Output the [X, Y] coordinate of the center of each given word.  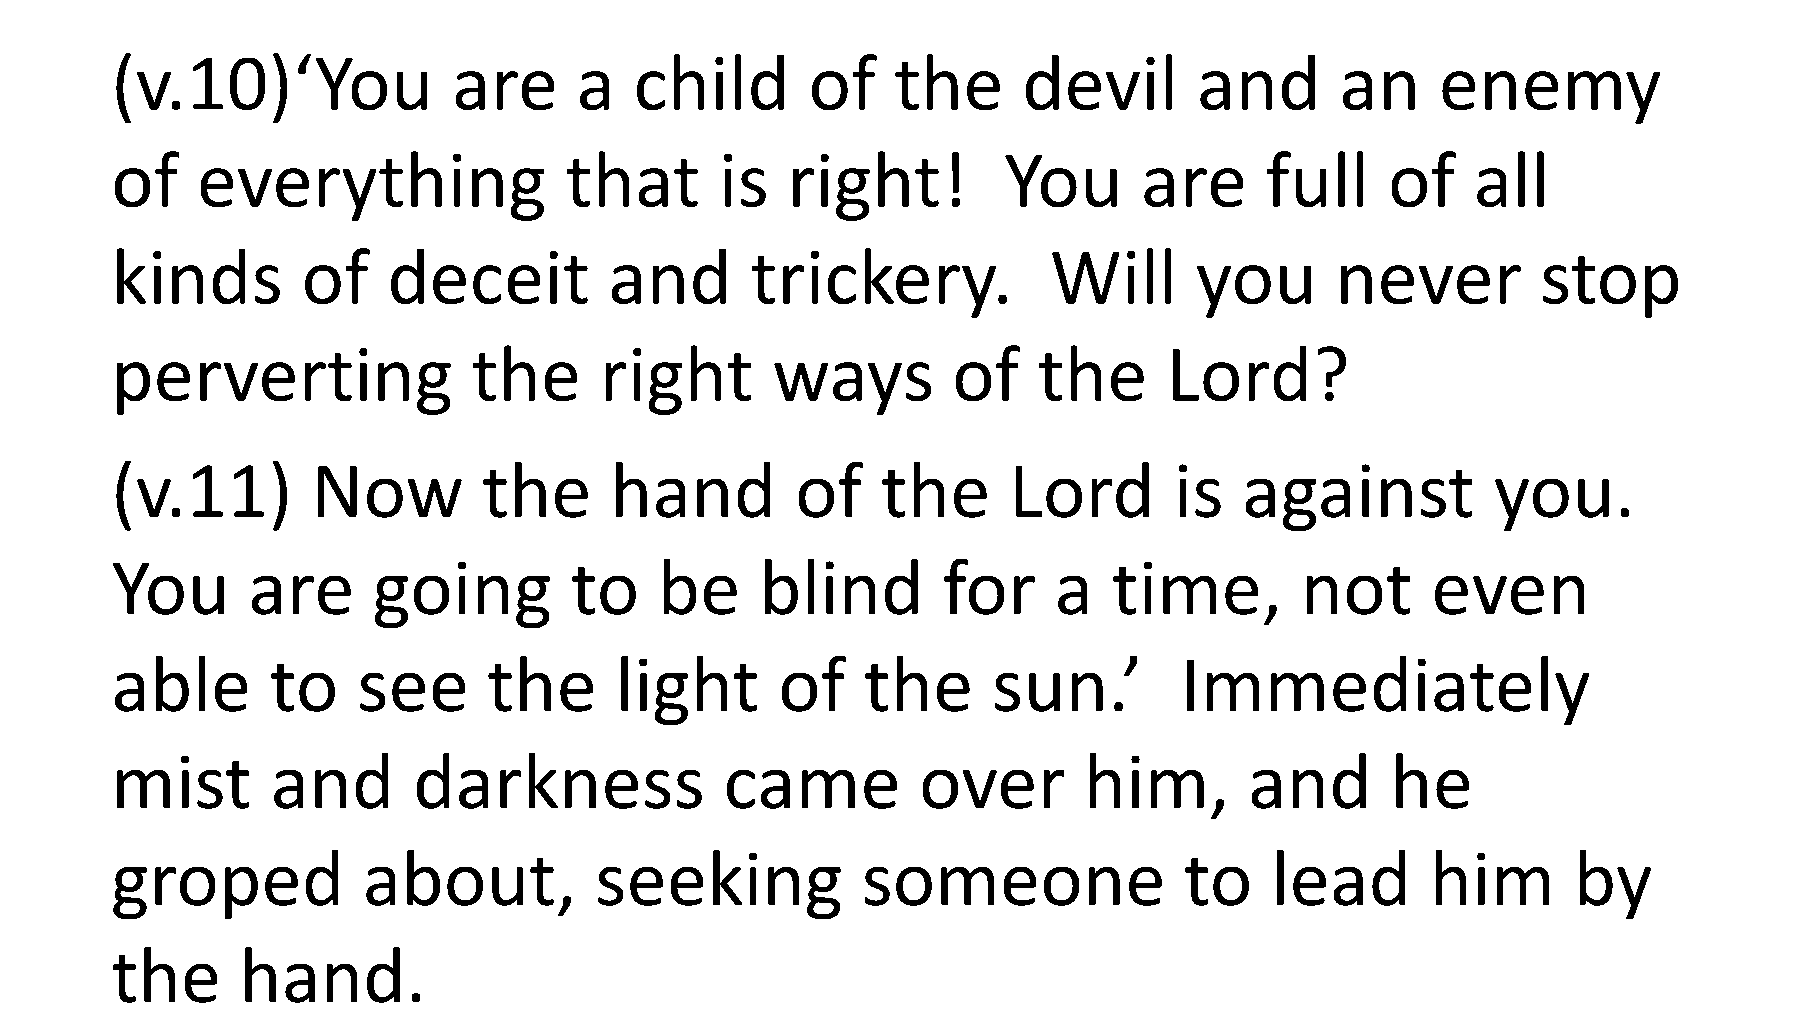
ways [852, 388]
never [1431, 284]
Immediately [1388, 690]
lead [1341, 878]
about [460, 878]
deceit [489, 276]
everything [372, 186]
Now [390, 492]
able [181, 684]
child [710, 82]
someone [1013, 886]
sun [1049, 692]
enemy [1551, 97]
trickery [875, 283]
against [1359, 497]
